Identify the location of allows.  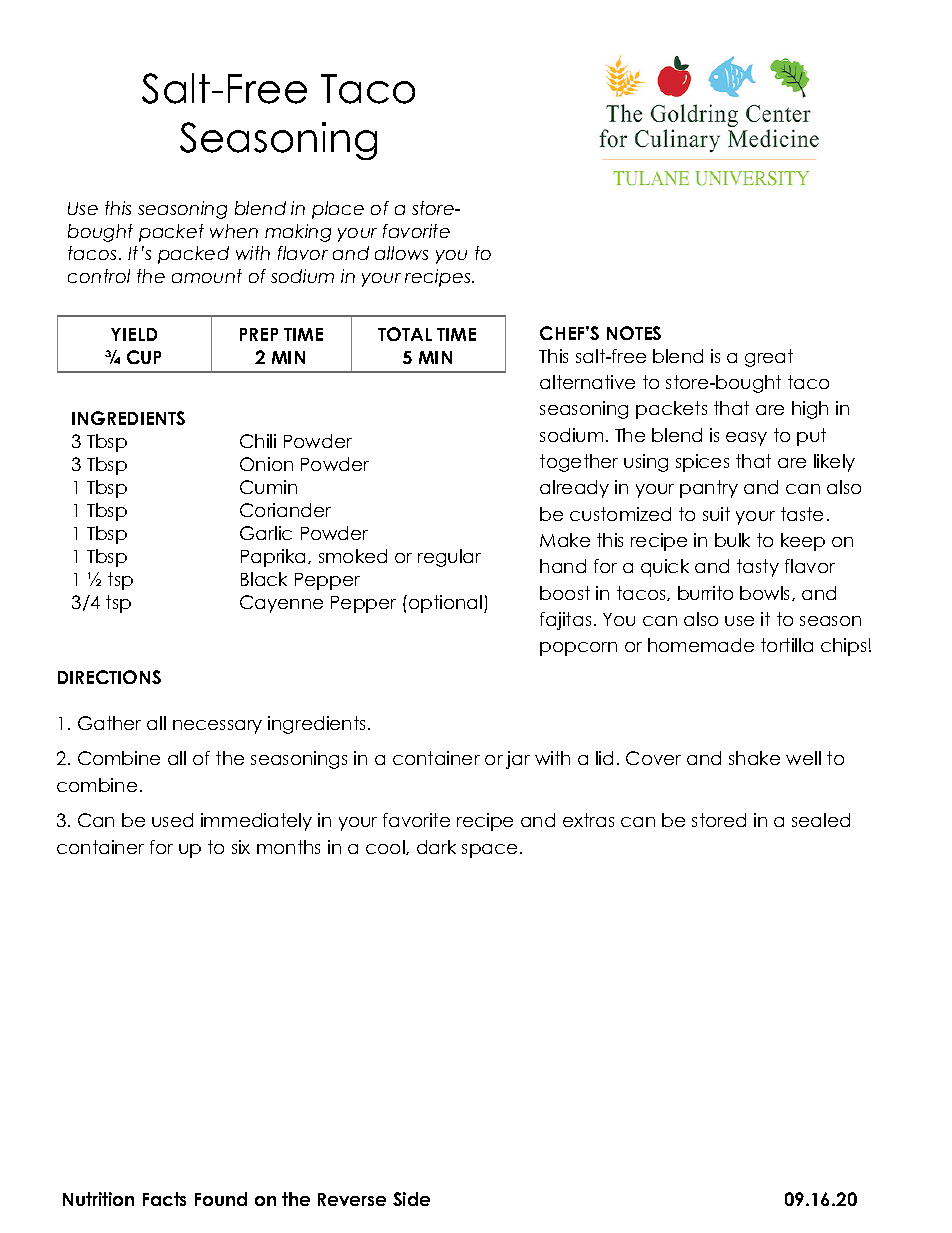
(401, 253).
